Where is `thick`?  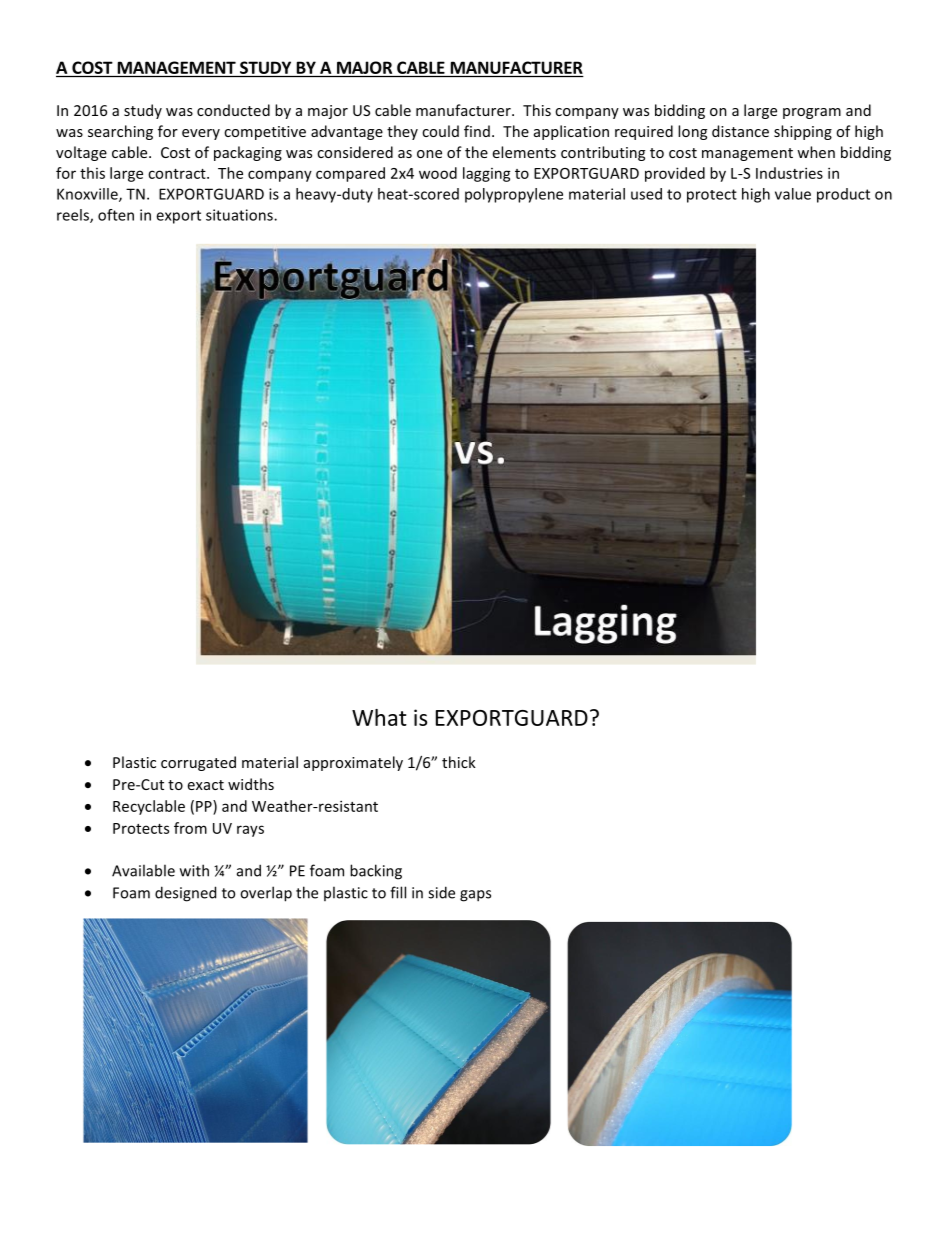 thick is located at coordinates (459, 762).
